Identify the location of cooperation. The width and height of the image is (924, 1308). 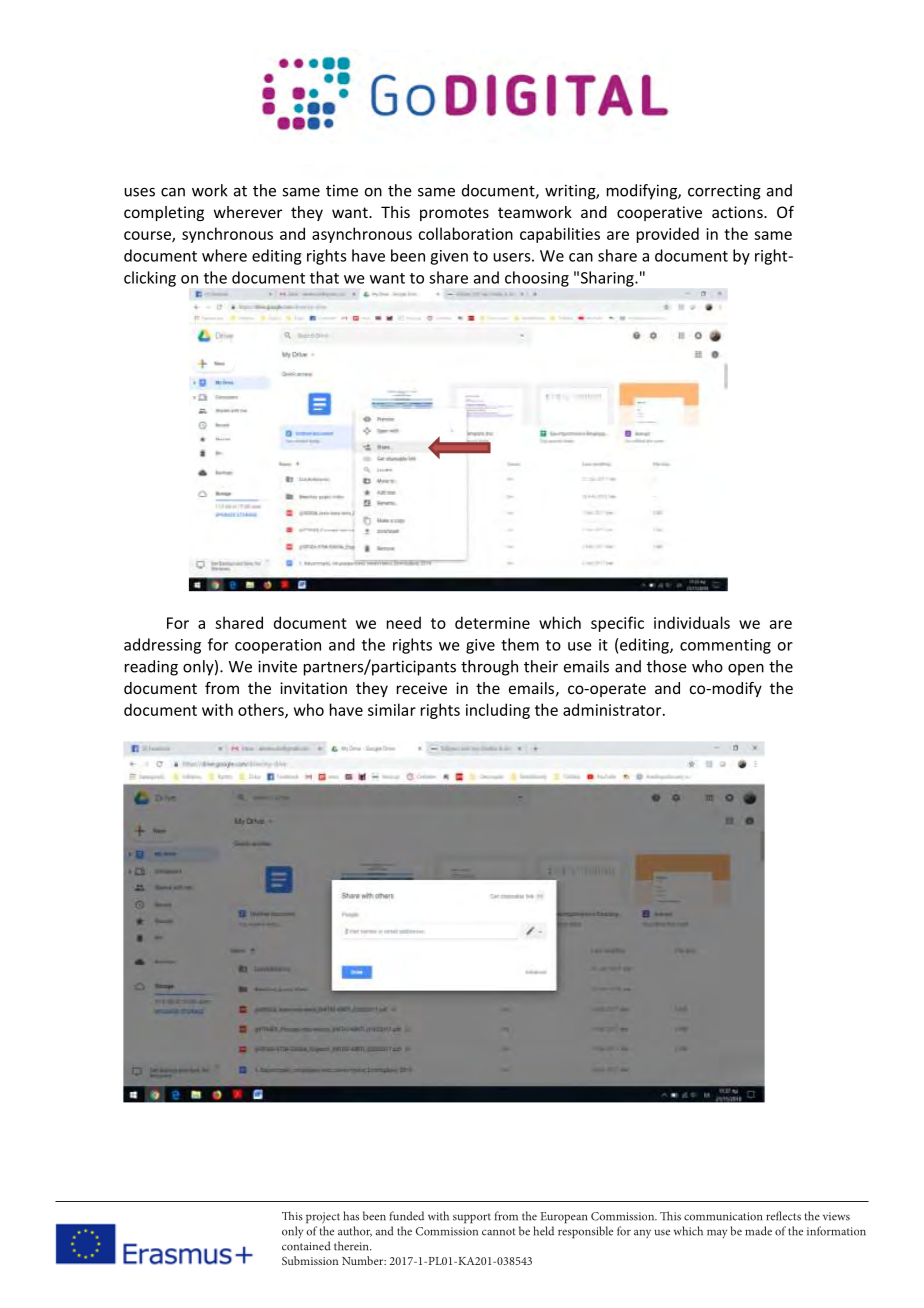
(278, 646).
